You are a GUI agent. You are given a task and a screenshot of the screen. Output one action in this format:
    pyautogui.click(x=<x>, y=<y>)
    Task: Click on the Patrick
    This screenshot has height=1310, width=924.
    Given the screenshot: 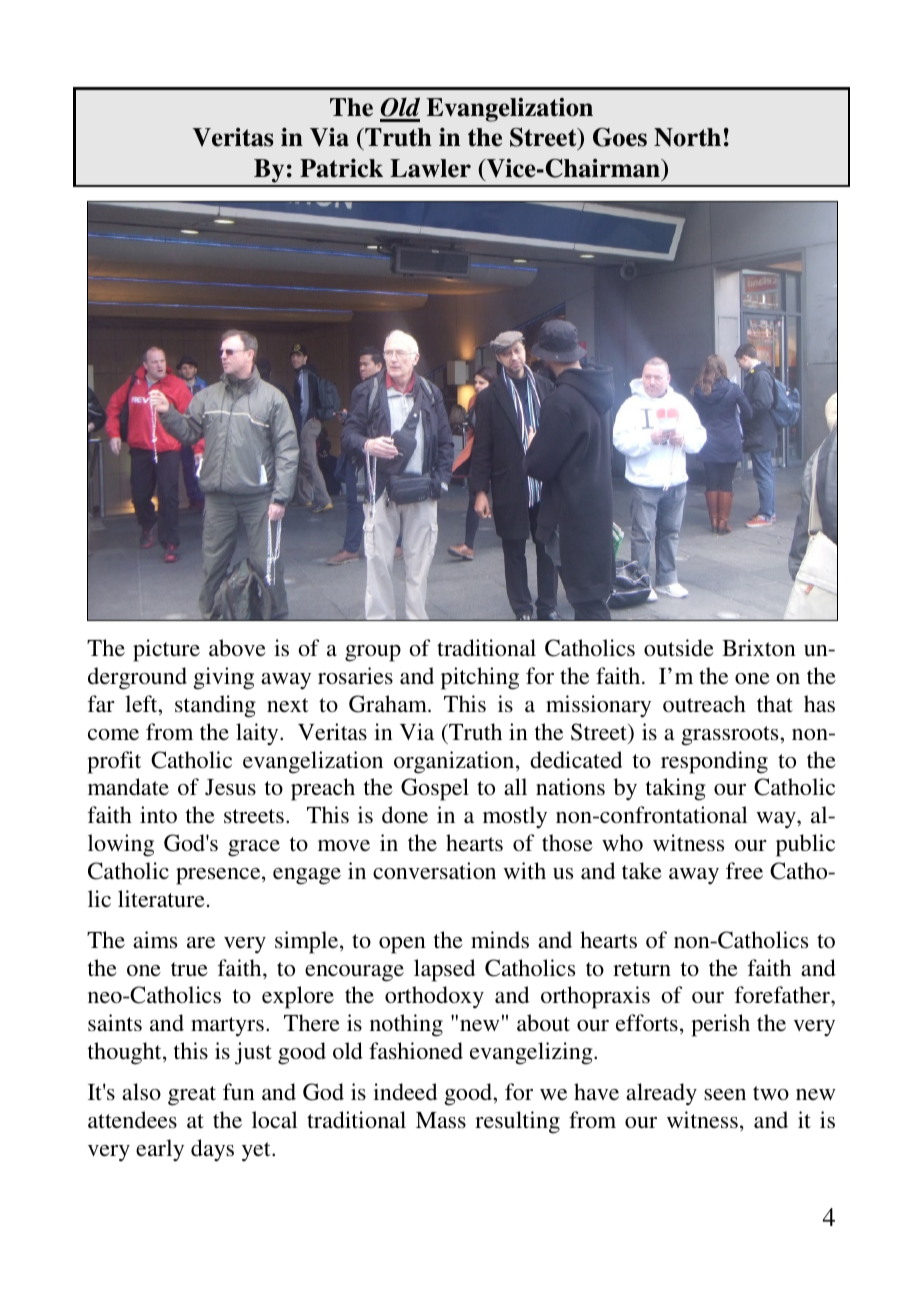 What is the action you would take?
    pyautogui.click(x=341, y=168)
